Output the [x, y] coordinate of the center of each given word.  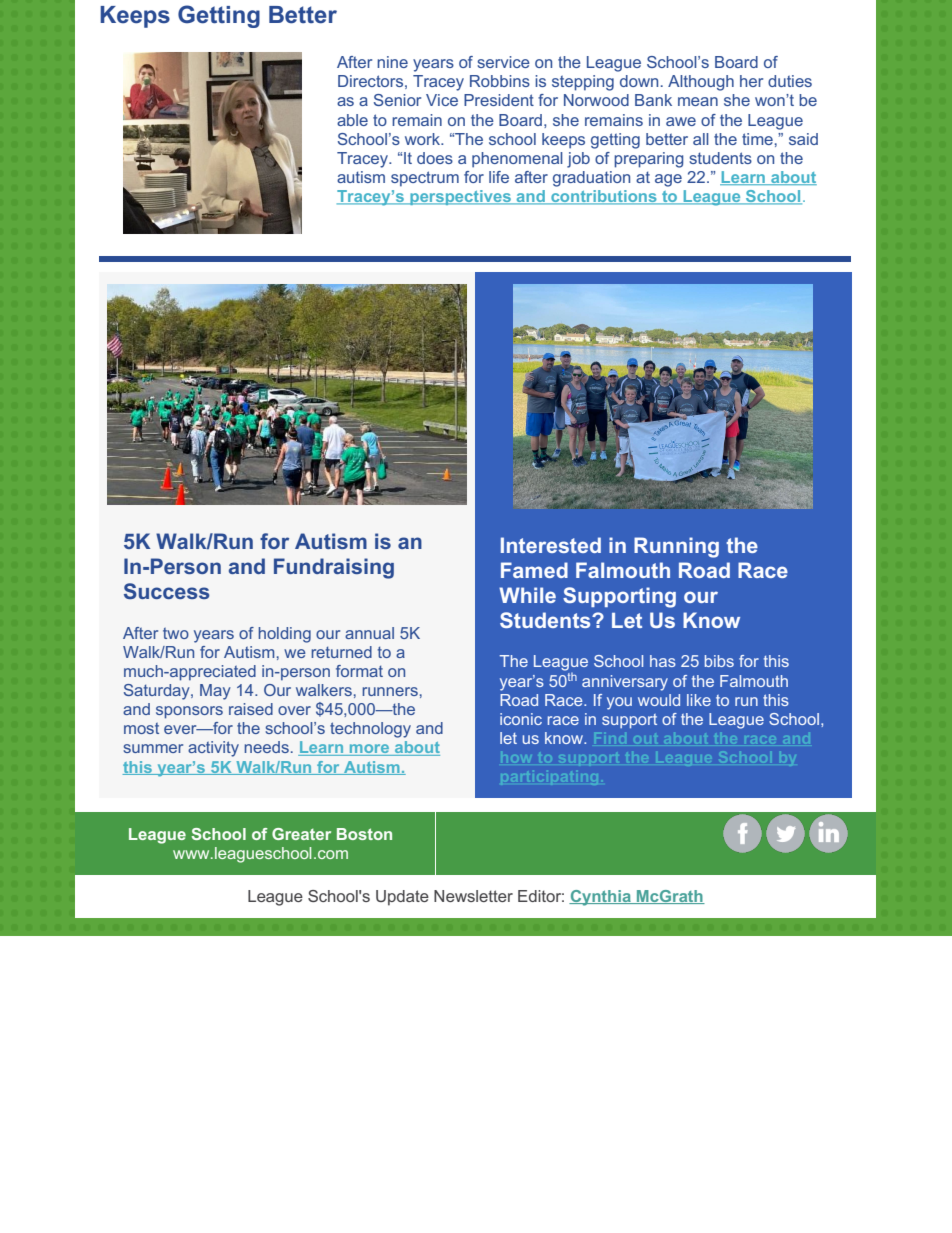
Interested [551, 545]
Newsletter [473, 896]
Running [676, 547]
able [352, 120]
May [215, 692]
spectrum [425, 179]
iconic [521, 719]
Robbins [500, 81]
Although [701, 83]
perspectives [460, 197]
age [668, 180]
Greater [301, 834]
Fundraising [334, 568]
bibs [719, 661]
